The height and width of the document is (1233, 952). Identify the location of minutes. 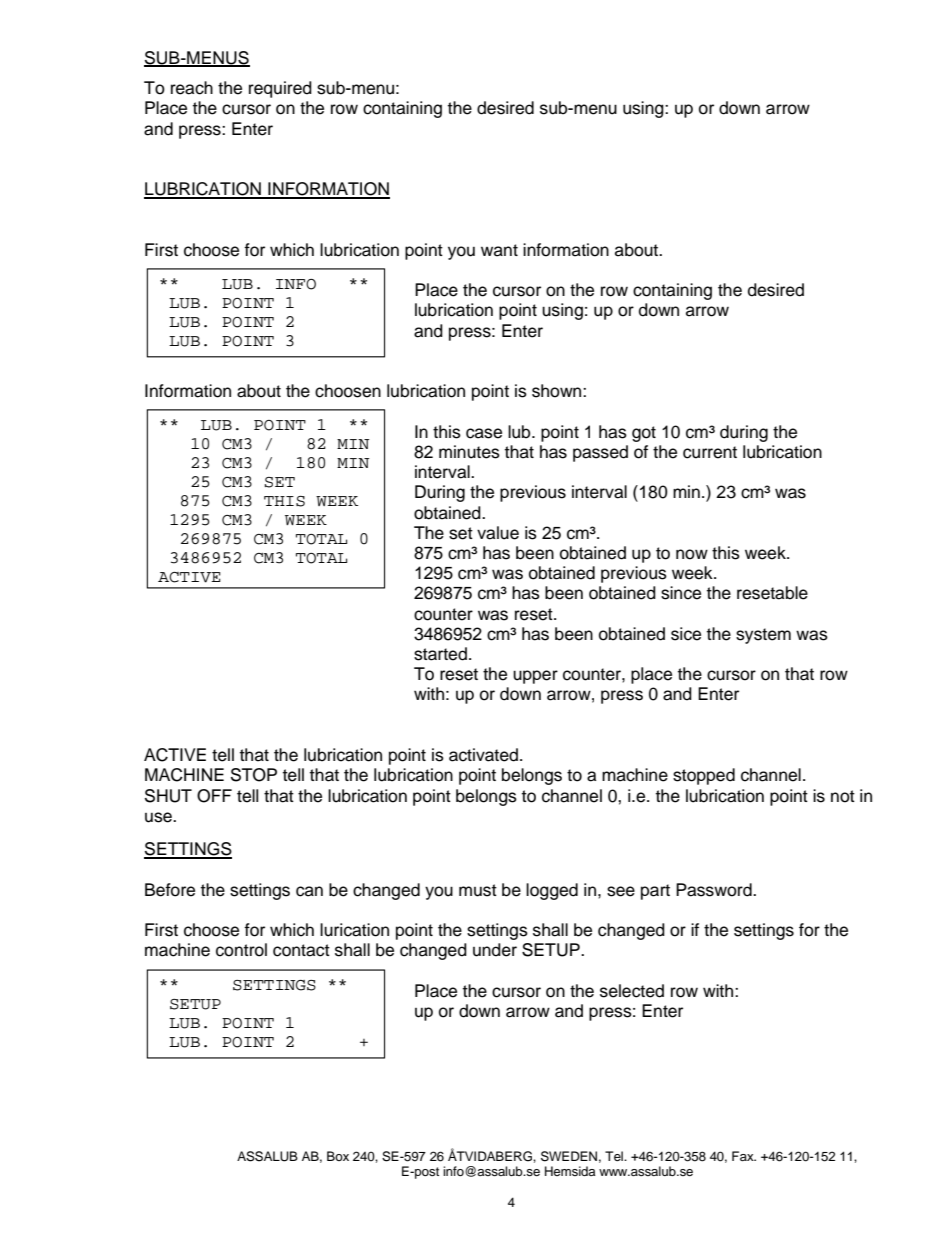
(469, 452).
